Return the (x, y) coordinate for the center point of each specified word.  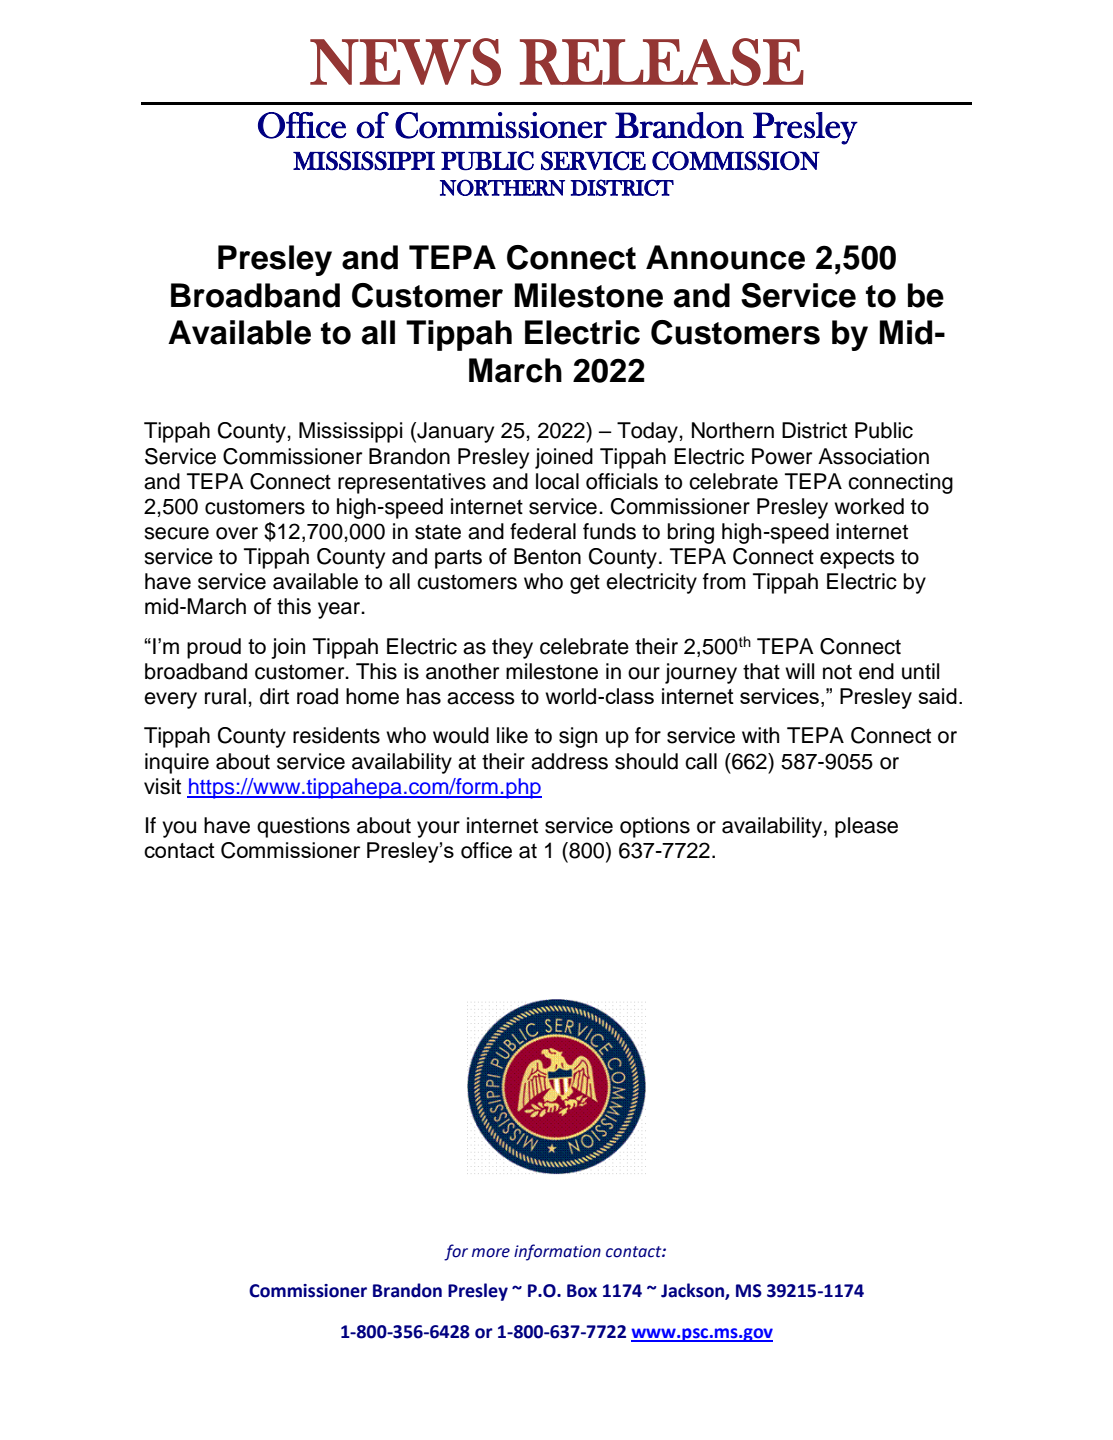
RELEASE (662, 62)
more (491, 1253)
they (512, 648)
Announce (725, 257)
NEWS (405, 62)
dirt (274, 696)
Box (582, 1291)
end (876, 671)
